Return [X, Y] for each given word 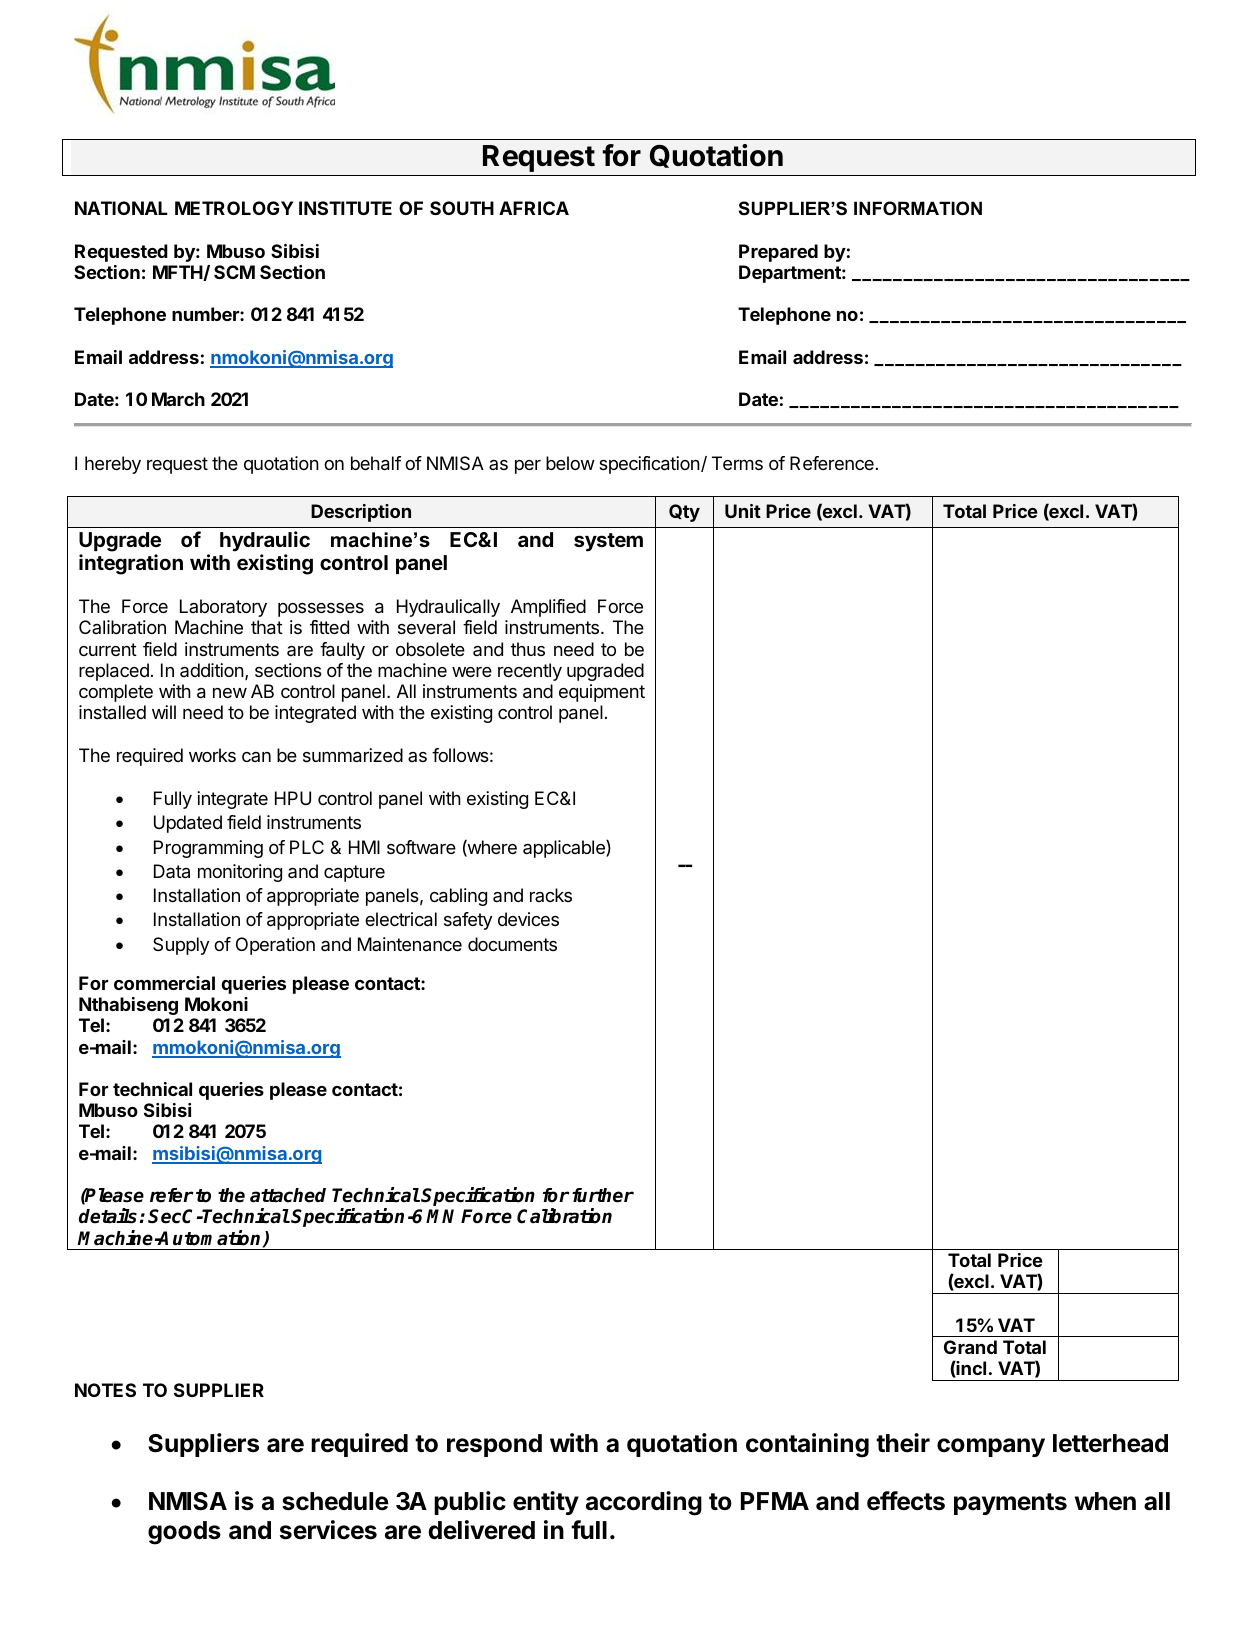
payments [1010, 1504]
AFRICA [534, 208]
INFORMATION [918, 208]
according [644, 1503]
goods [184, 1533]
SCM [234, 272]
